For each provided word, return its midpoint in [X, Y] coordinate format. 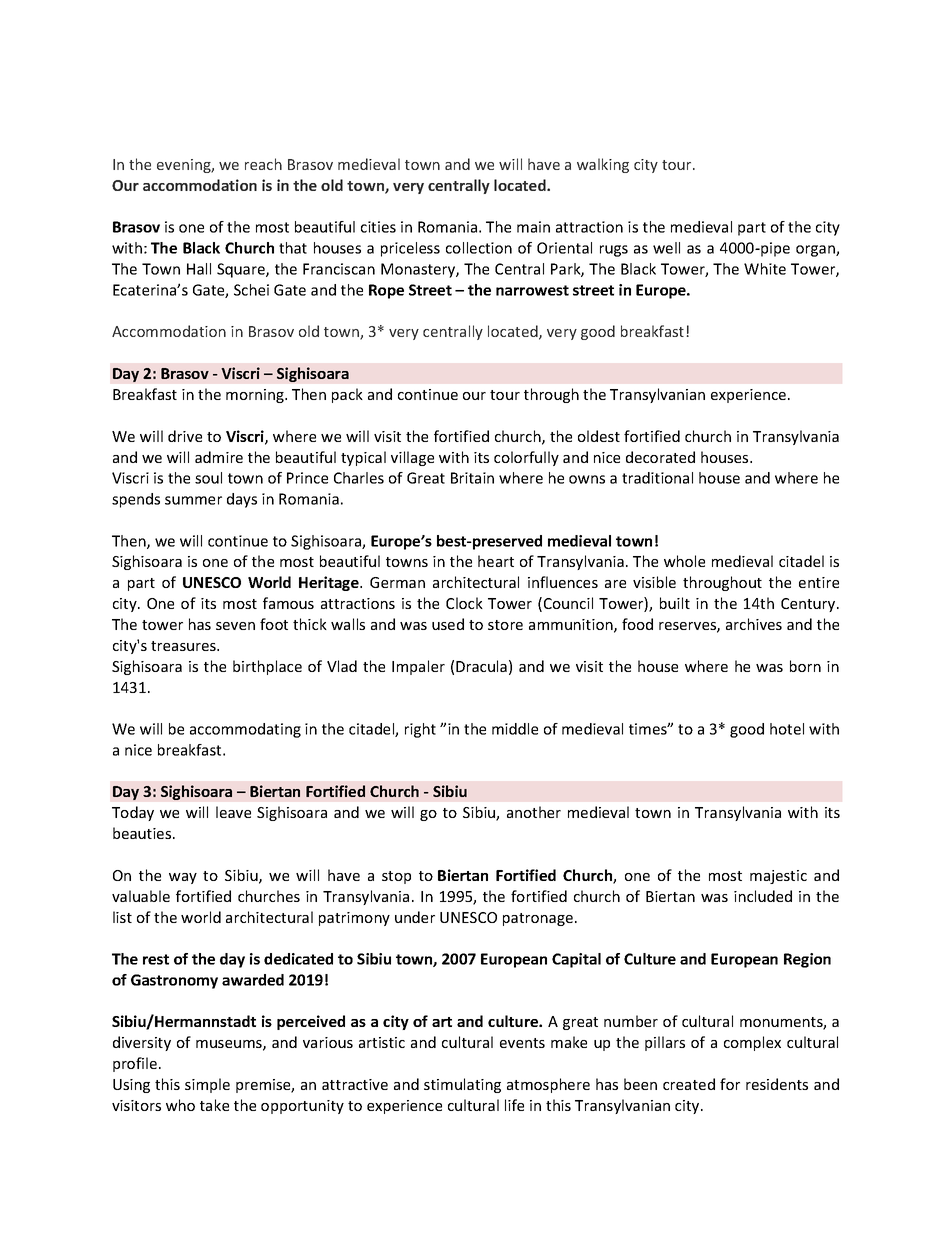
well [666, 248]
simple [207, 1085]
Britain [472, 478]
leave [233, 812]
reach [263, 164]
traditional [657, 478]
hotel [787, 729]
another [534, 812]
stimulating [462, 1085]
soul [208, 478]
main [533, 227]
